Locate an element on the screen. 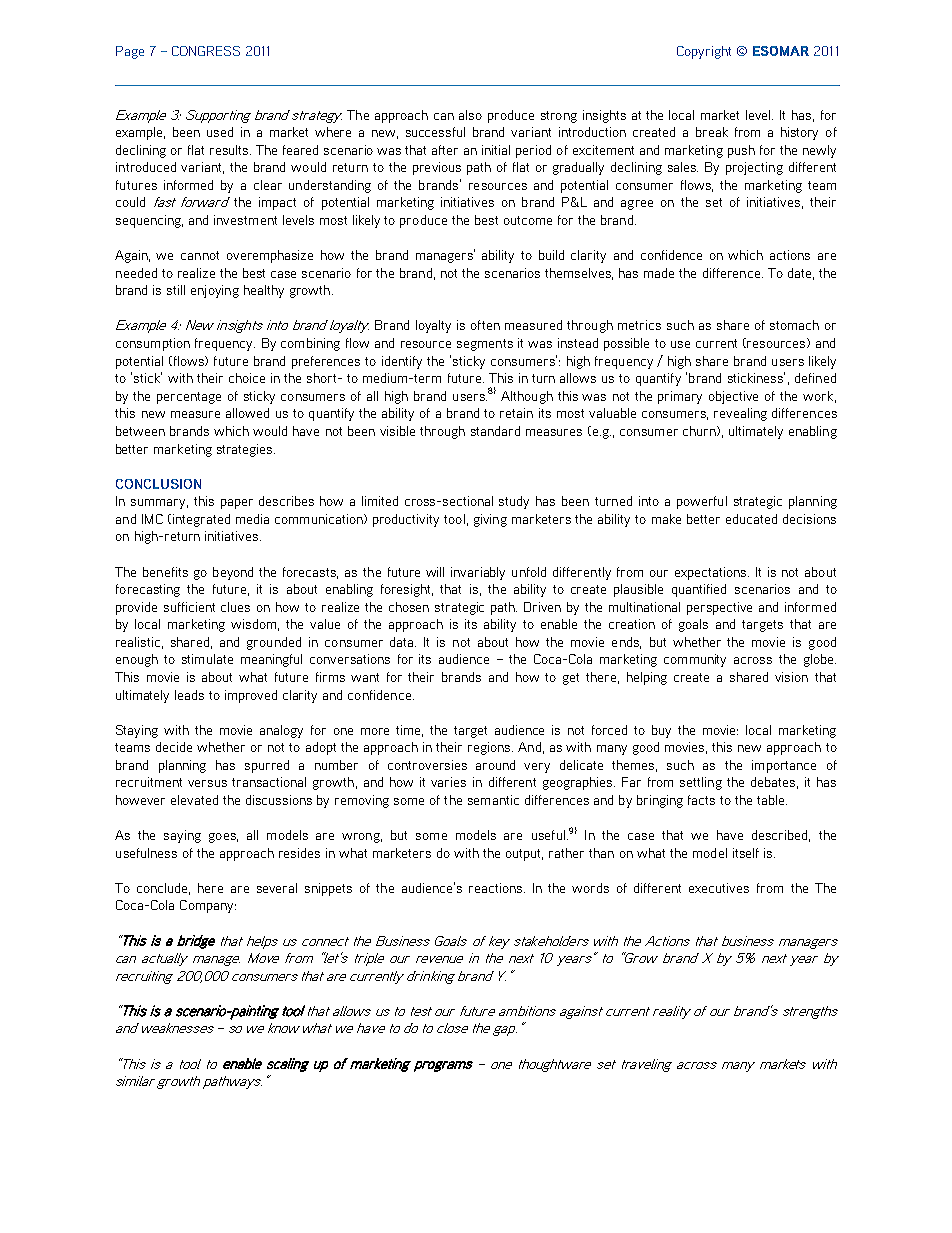 Image resolution: width=952 pixels, height=1233 pixels. output is located at coordinates (524, 855).
